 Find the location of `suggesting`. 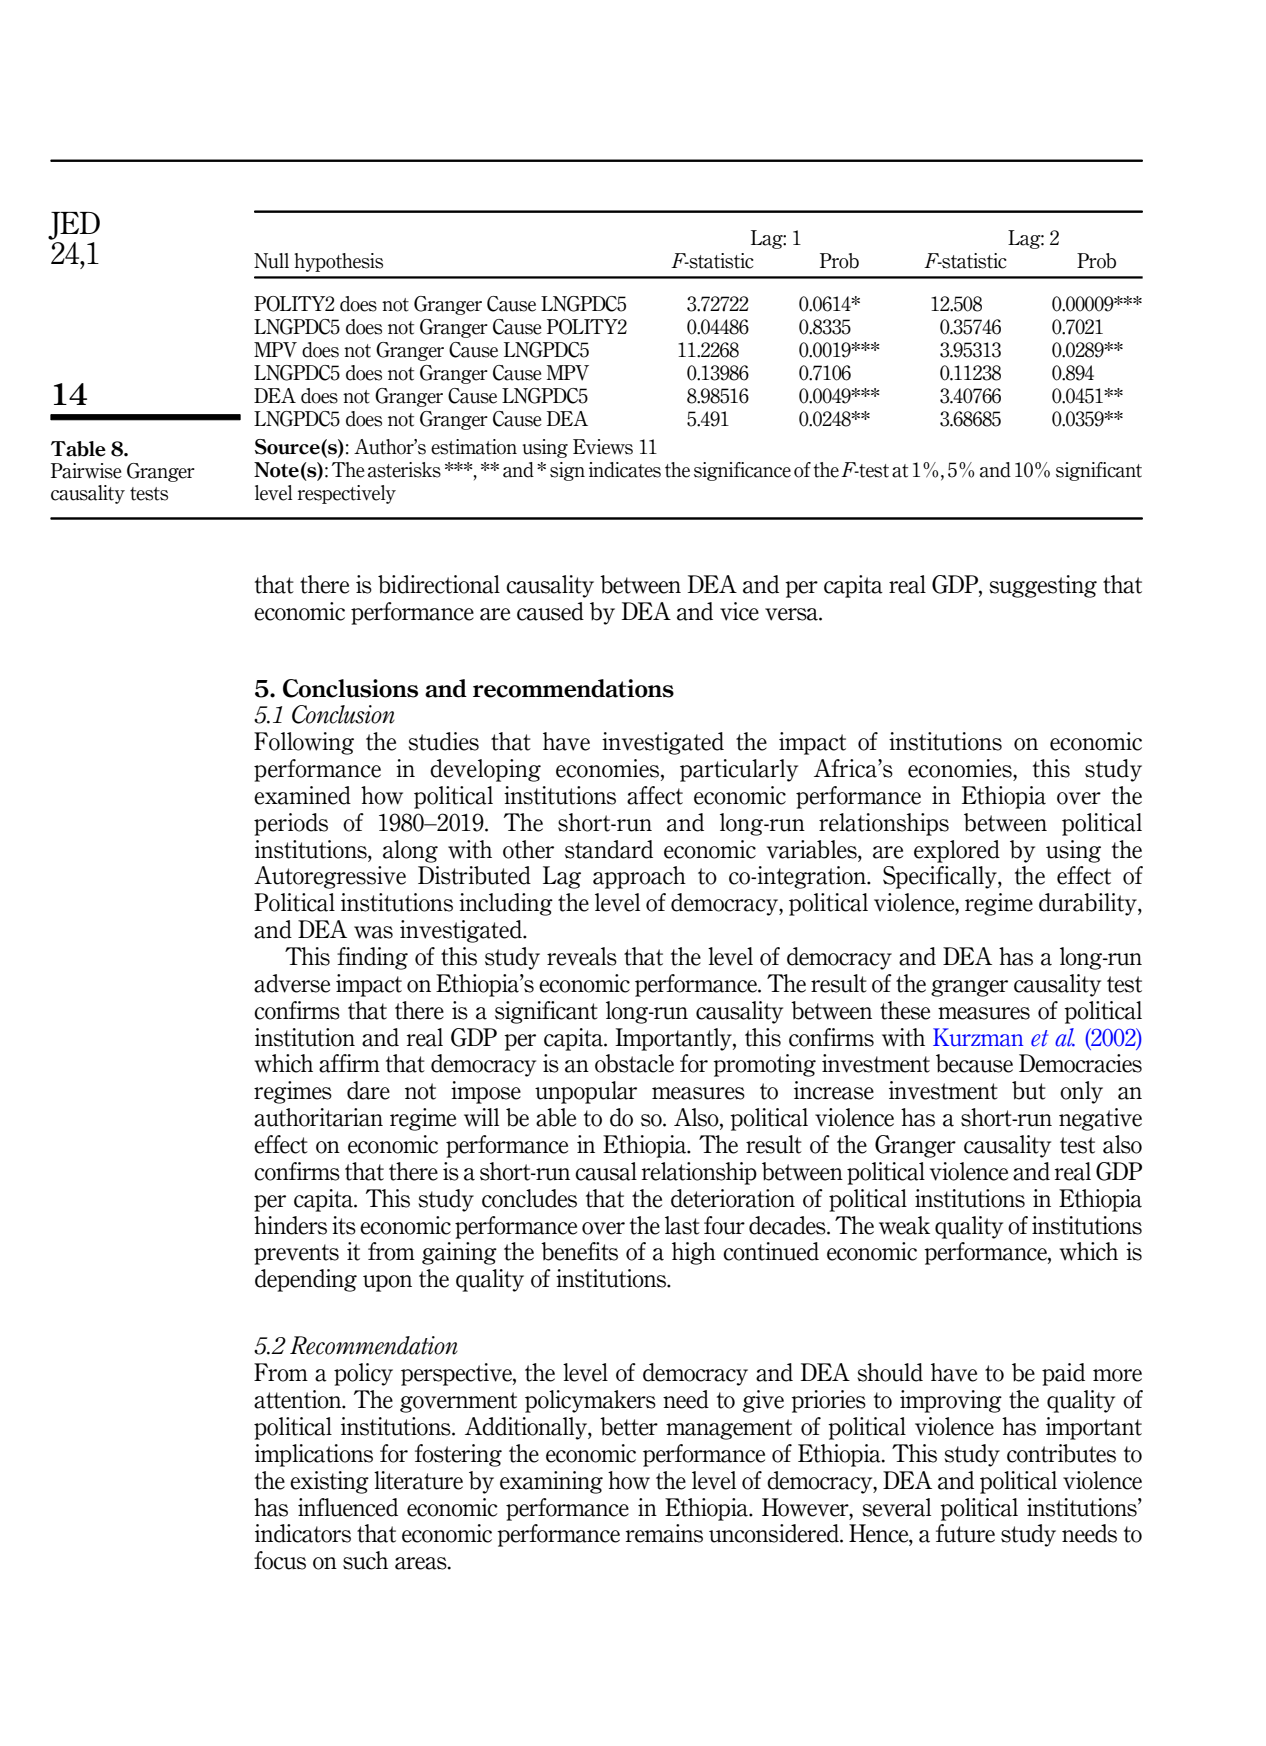

suggesting is located at coordinates (1043, 586).
